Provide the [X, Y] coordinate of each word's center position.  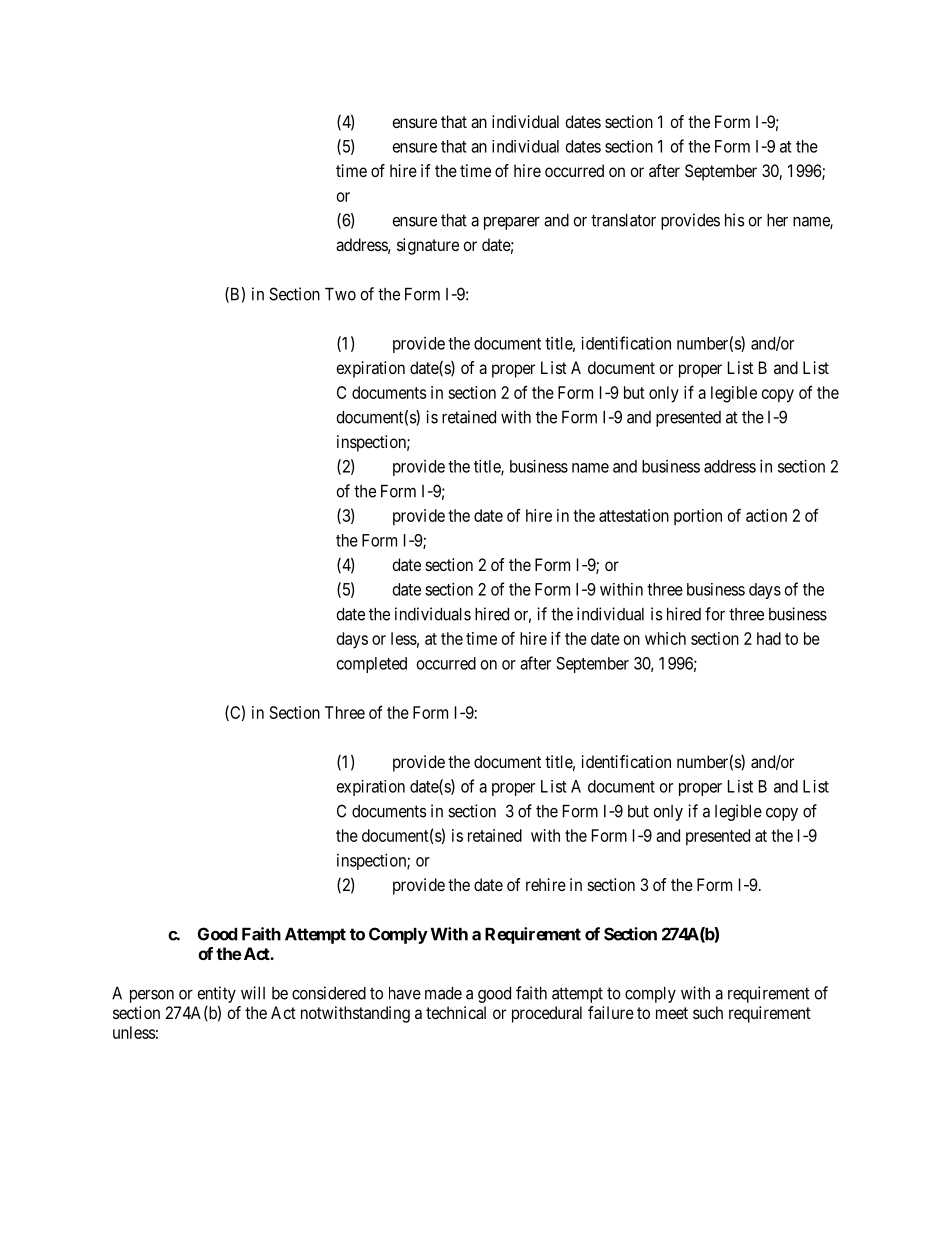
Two [340, 294]
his [735, 220]
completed [372, 665]
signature [428, 246]
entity [216, 996]
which [665, 638]
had [769, 638]
